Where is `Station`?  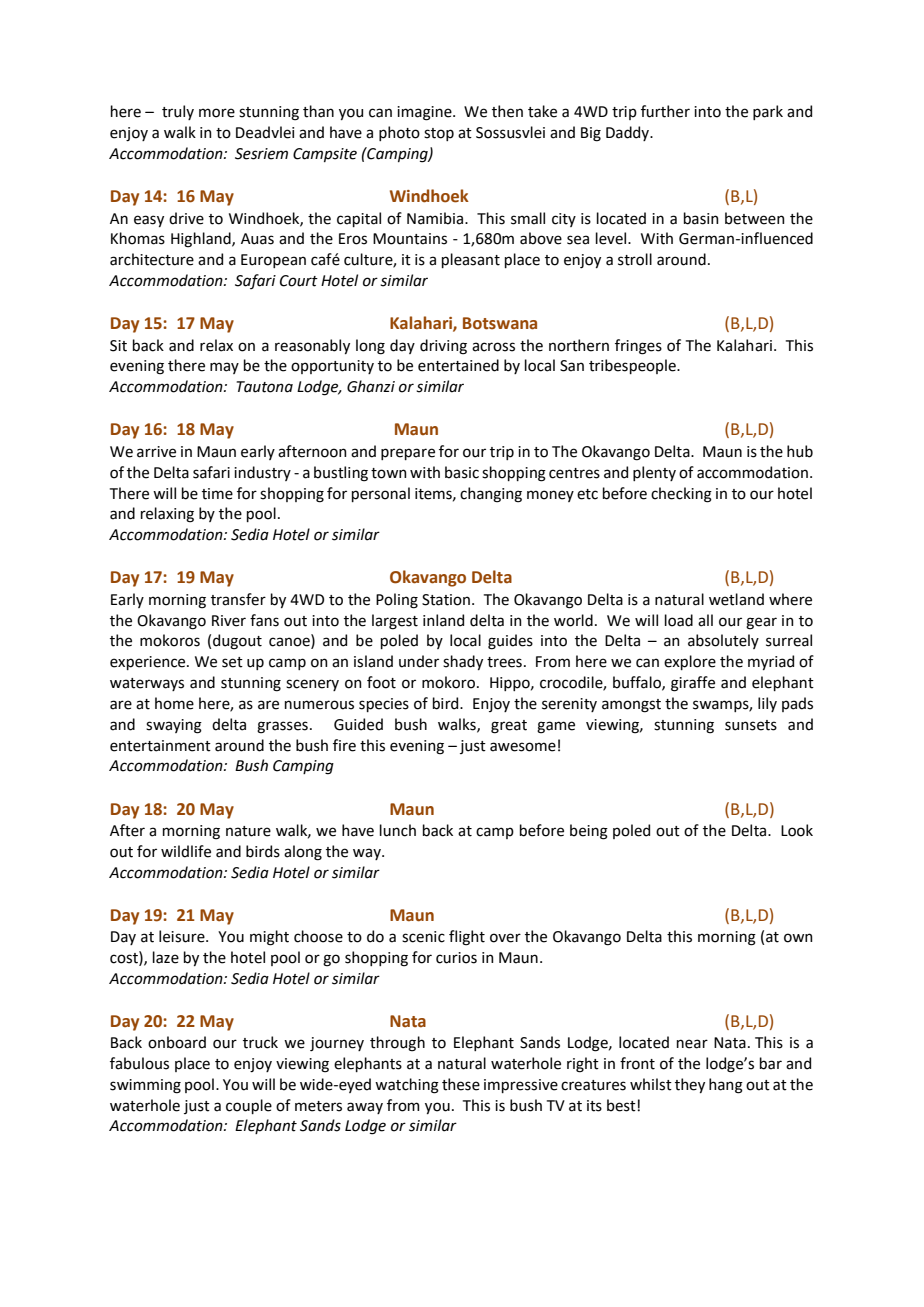
Station is located at coordinates (446, 600).
